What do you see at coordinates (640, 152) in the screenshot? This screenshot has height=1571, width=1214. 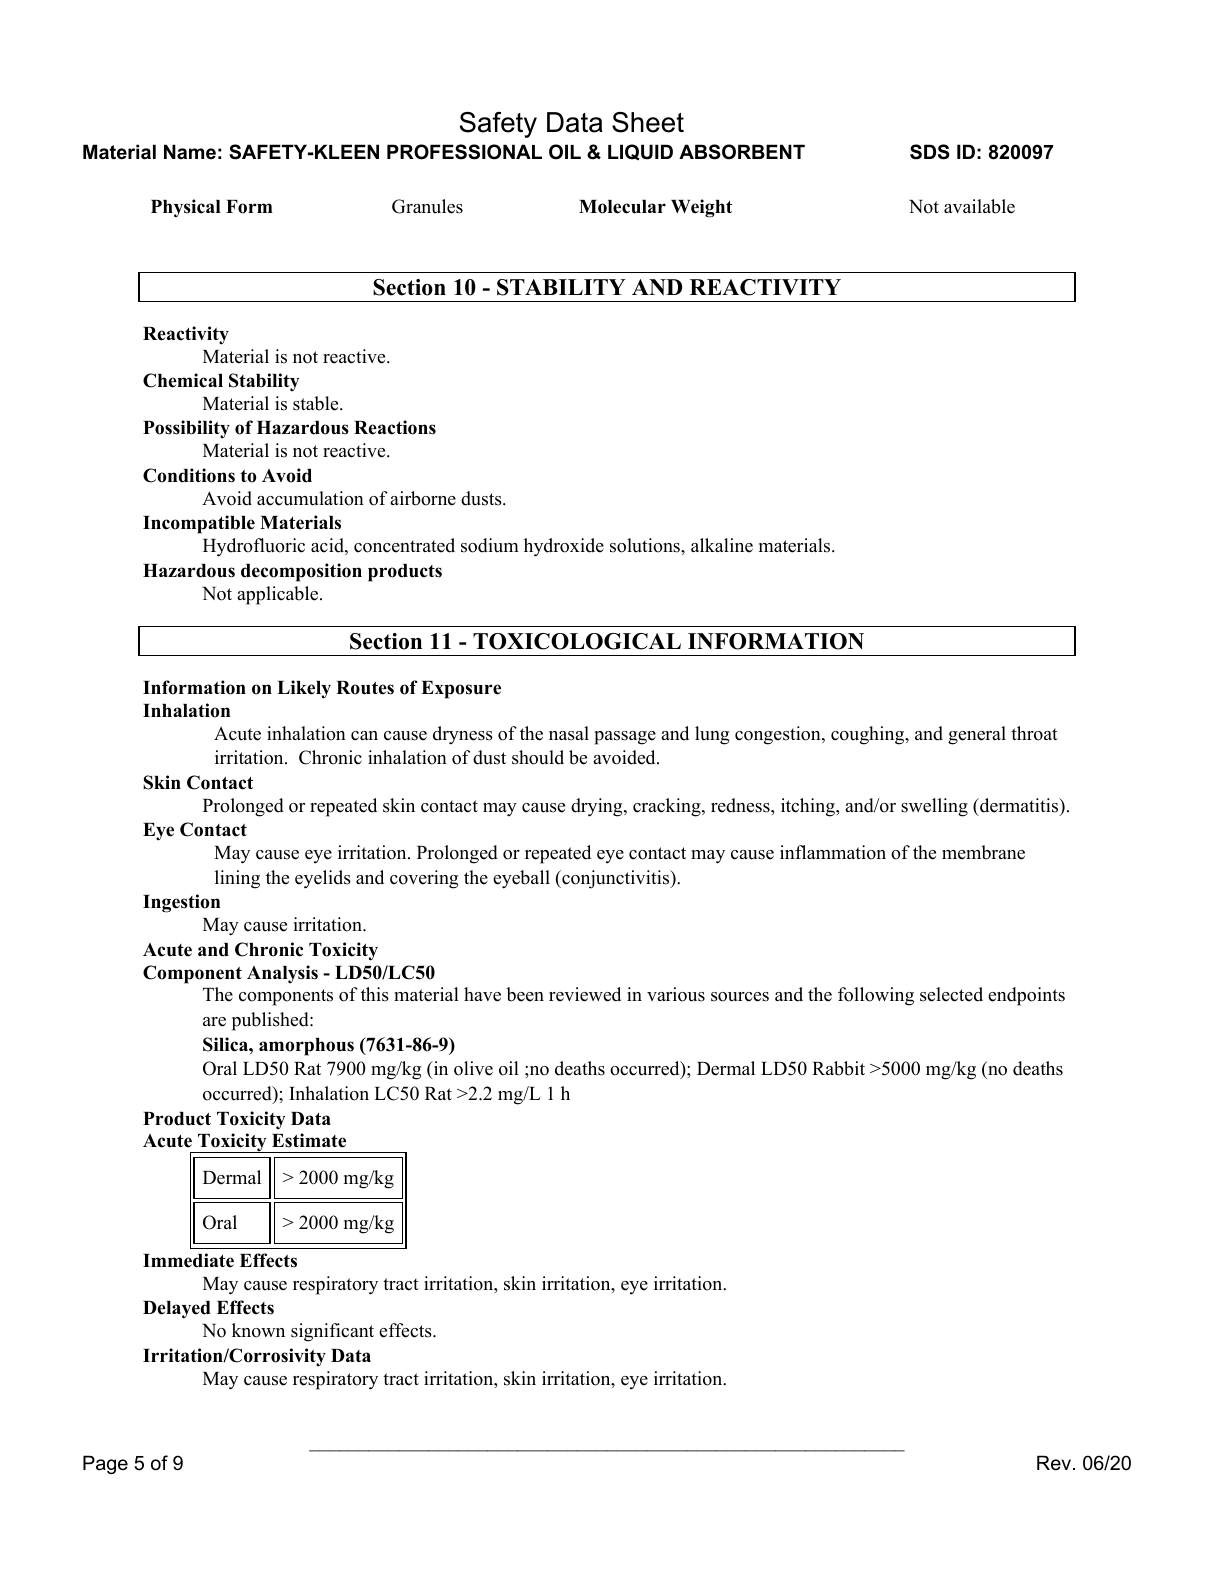 I see `LIQUID` at bounding box center [640, 152].
